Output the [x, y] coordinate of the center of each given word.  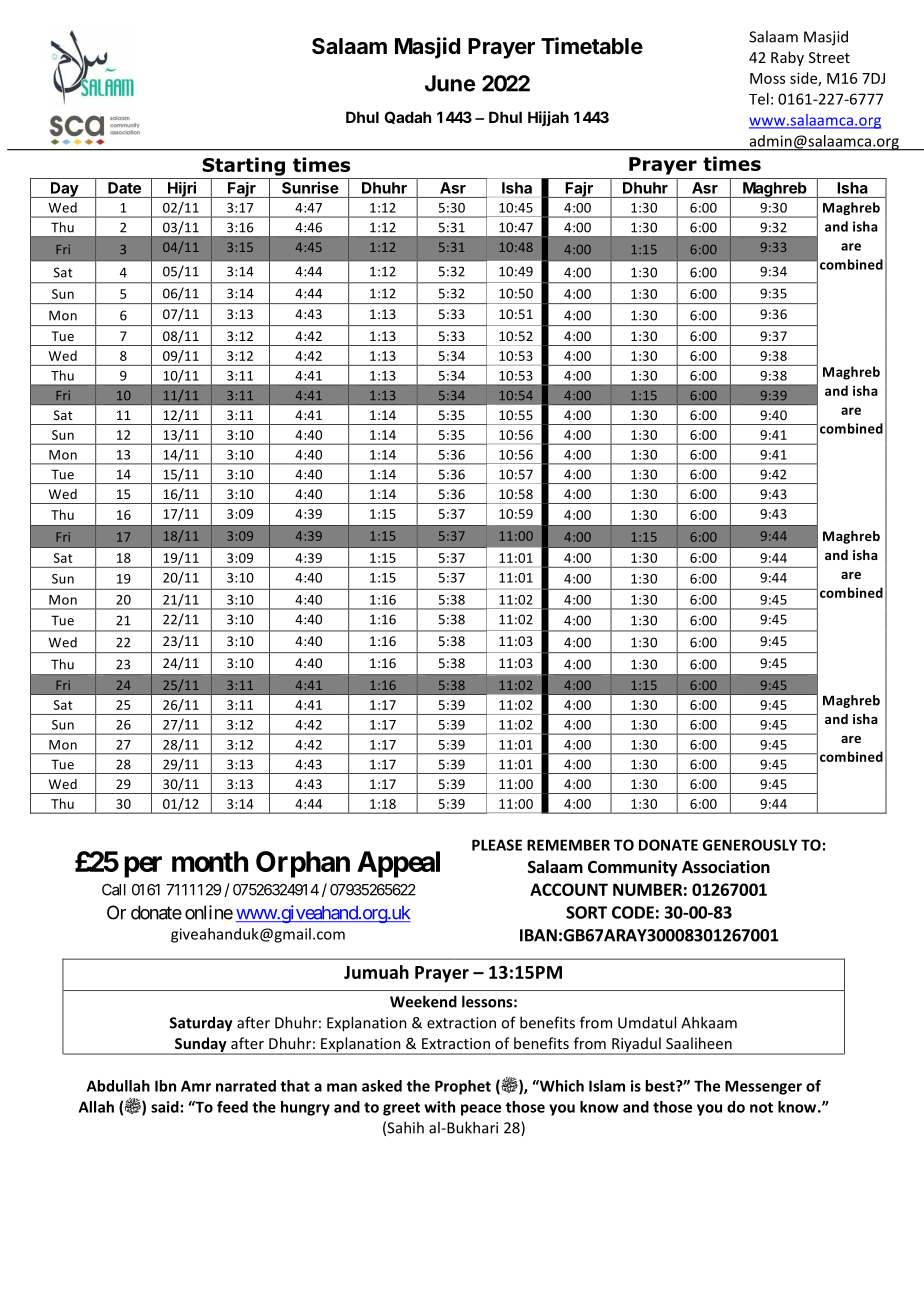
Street [829, 57]
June [450, 83]
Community [633, 868]
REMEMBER [568, 845]
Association [726, 867]
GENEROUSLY [750, 845]
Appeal [398, 864]
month [210, 861]
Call [114, 890]
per [143, 867]
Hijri [182, 189]
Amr [196, 1086]
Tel [759, 99]
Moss [767, 78]
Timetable [592, 46]
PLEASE [497, 845]
